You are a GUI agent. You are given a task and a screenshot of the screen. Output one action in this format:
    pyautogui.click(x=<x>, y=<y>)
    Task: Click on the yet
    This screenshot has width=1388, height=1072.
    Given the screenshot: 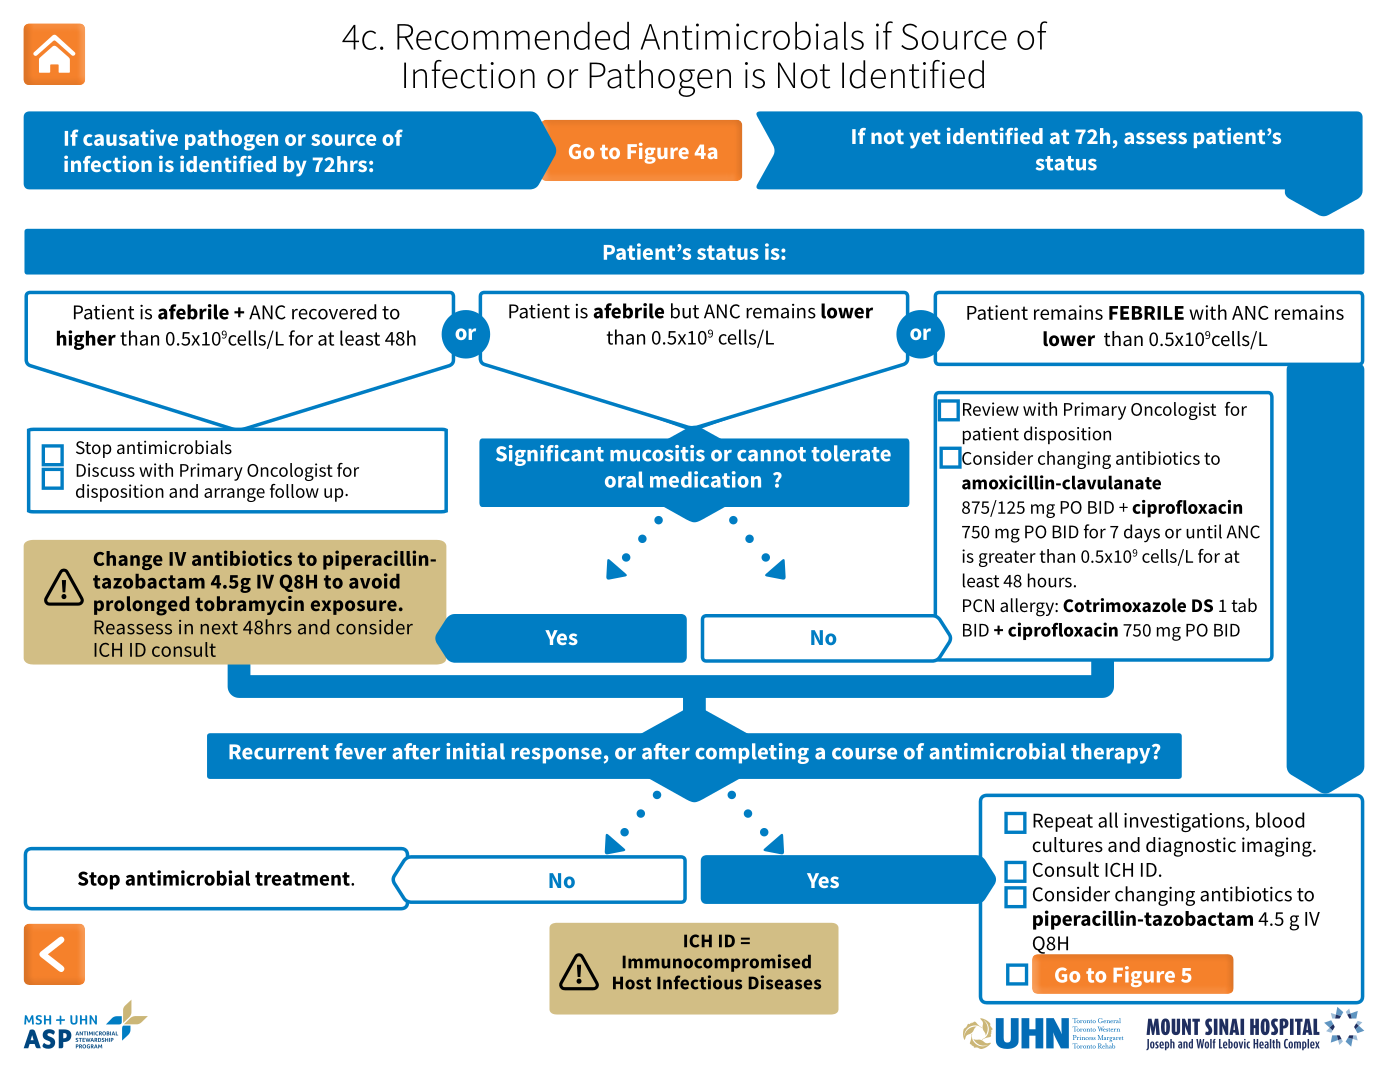 What is the action you would take?
    pyautogui.click(x=925, y=139)
